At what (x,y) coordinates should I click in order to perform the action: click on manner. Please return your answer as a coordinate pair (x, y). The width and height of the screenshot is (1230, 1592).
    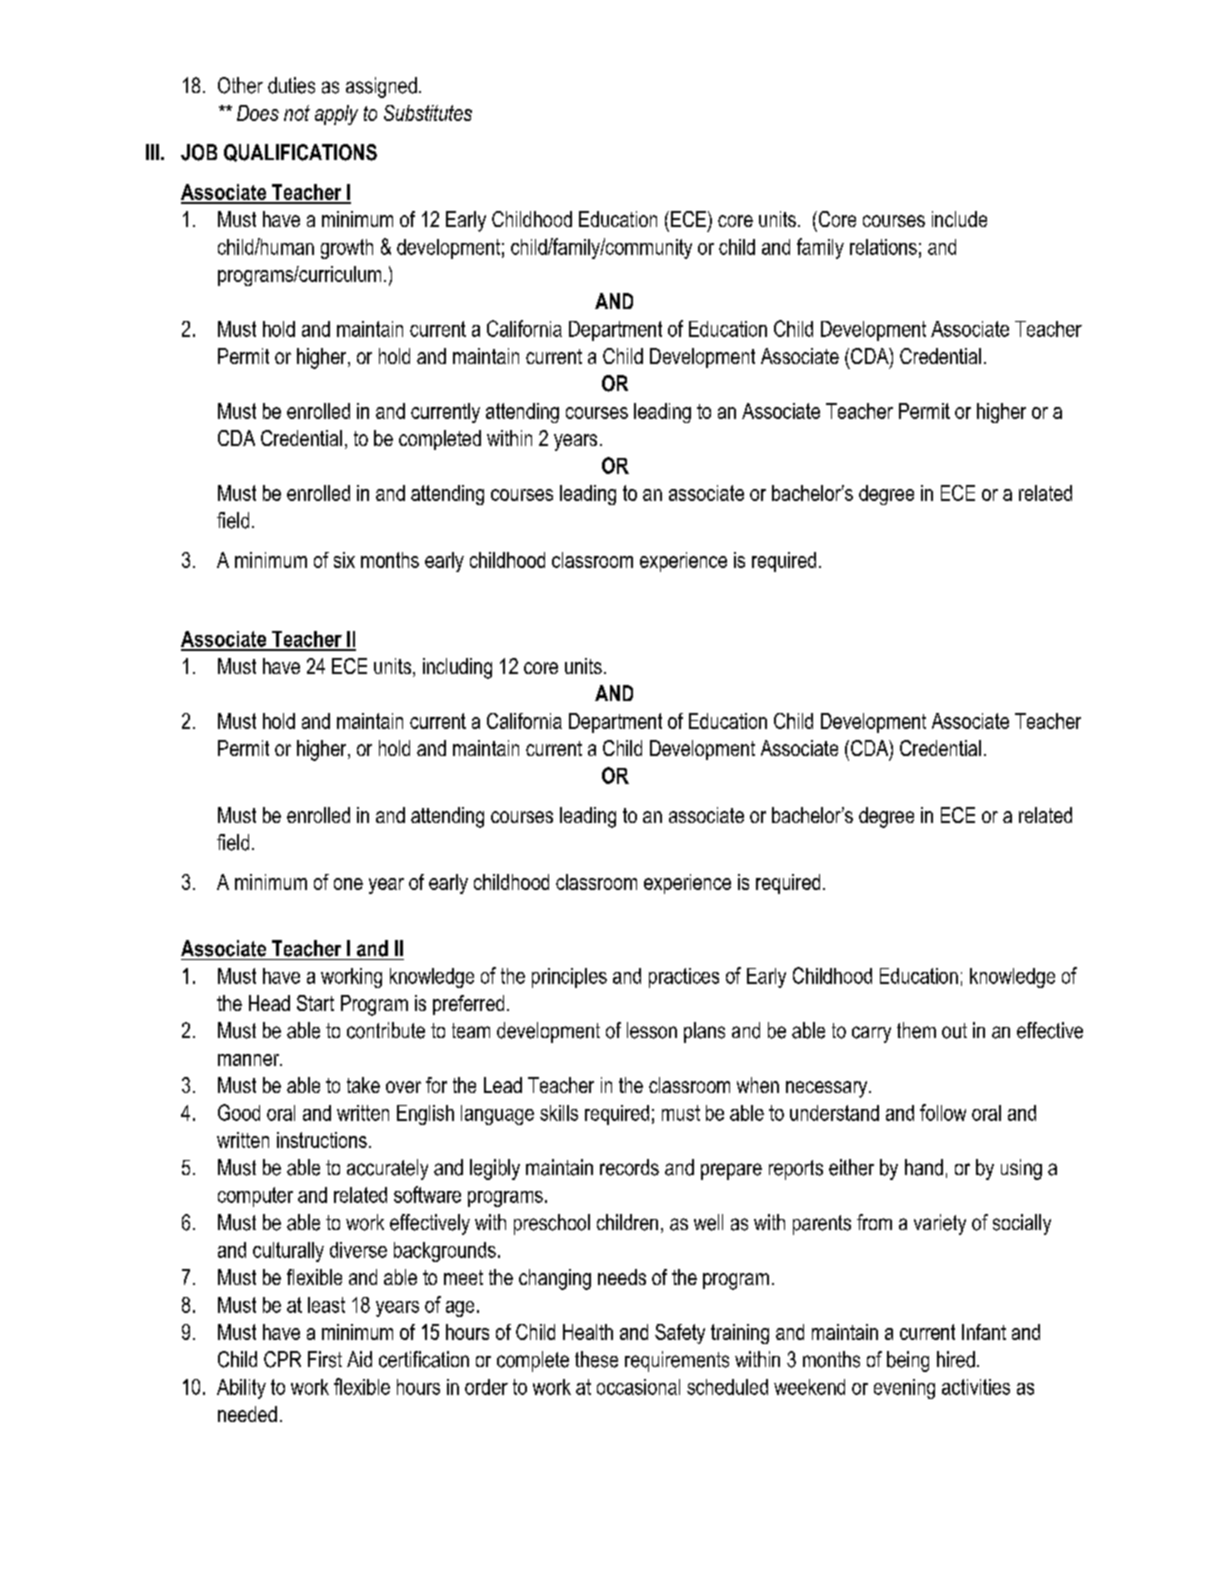
    Looking at the image, I should click on (250, 1060).
